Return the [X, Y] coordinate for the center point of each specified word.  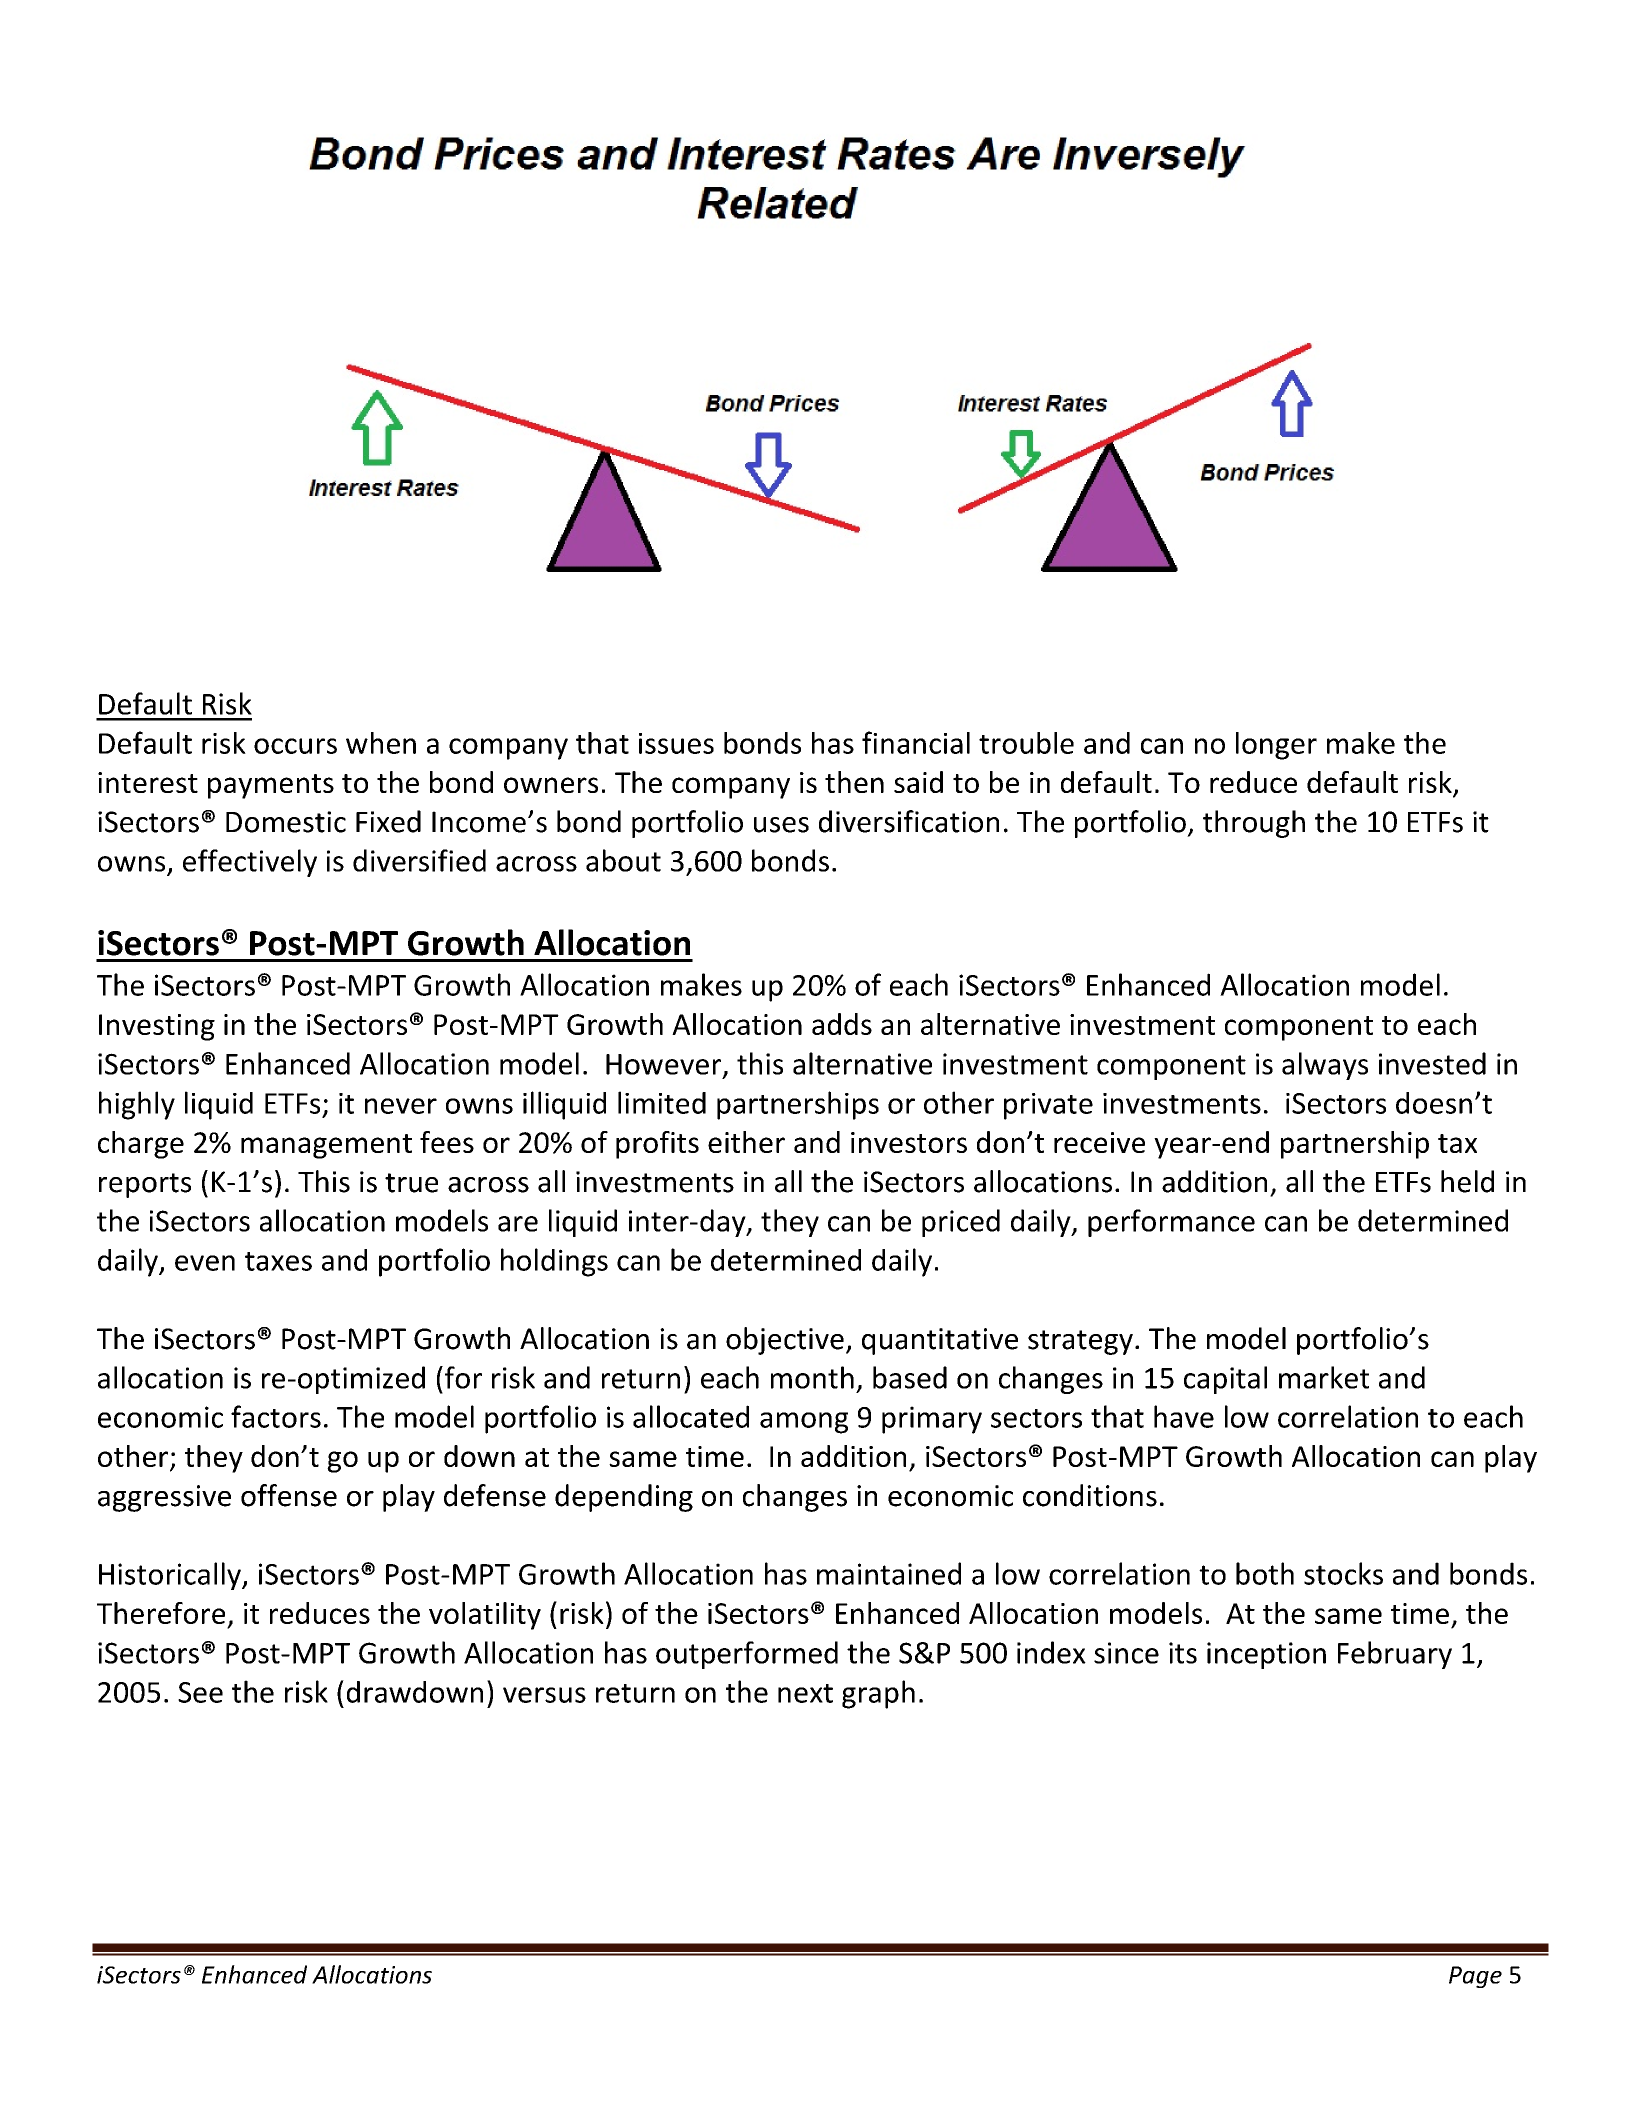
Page [1475, 1977]
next [805, 1693]
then [854, 782]
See [200, 1692]
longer [1276, 746]
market [1324, 1377]
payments [271, 786]
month [812, 1377]
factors [276, 1416]
